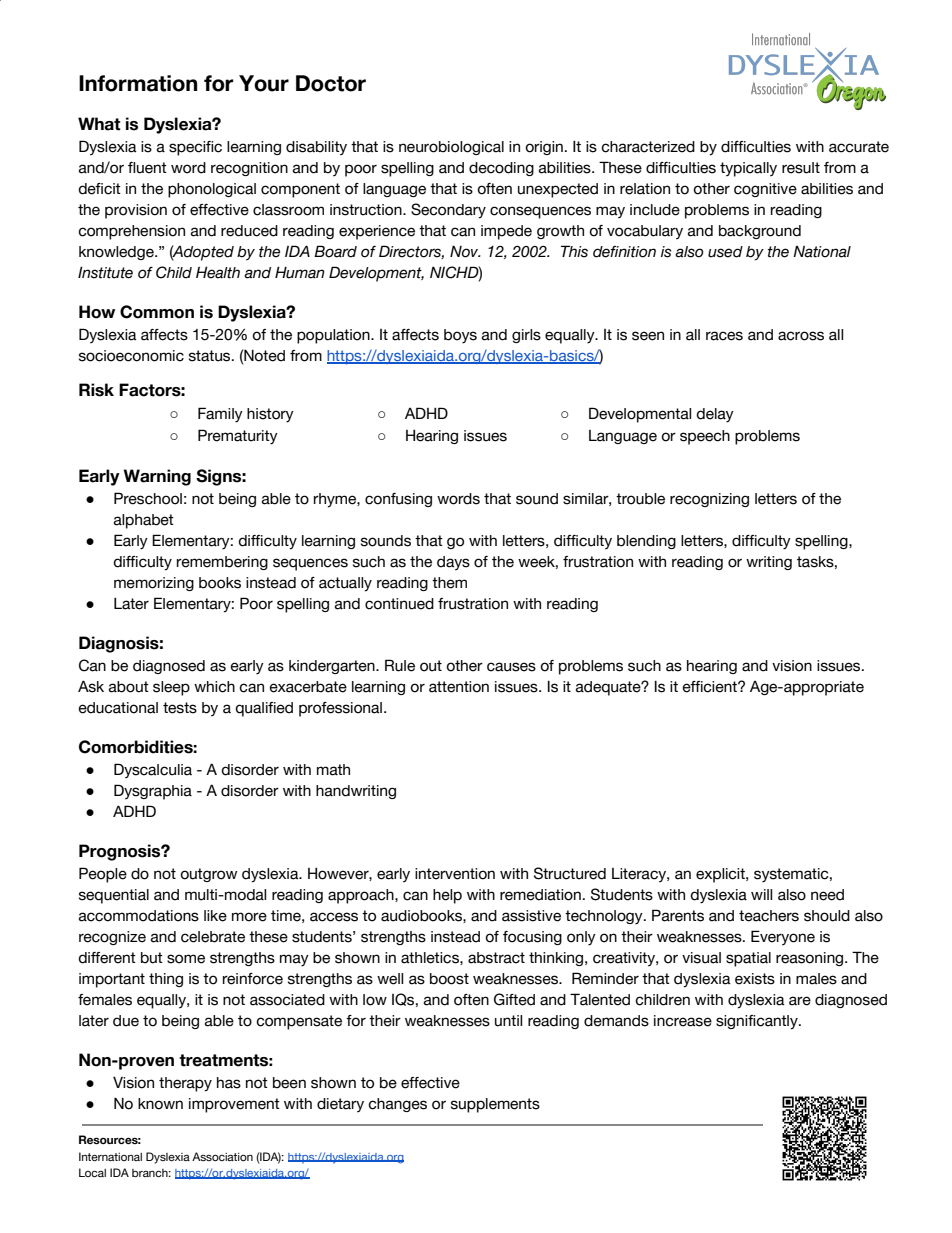  I want to click on explicit, so click(721, 875).
